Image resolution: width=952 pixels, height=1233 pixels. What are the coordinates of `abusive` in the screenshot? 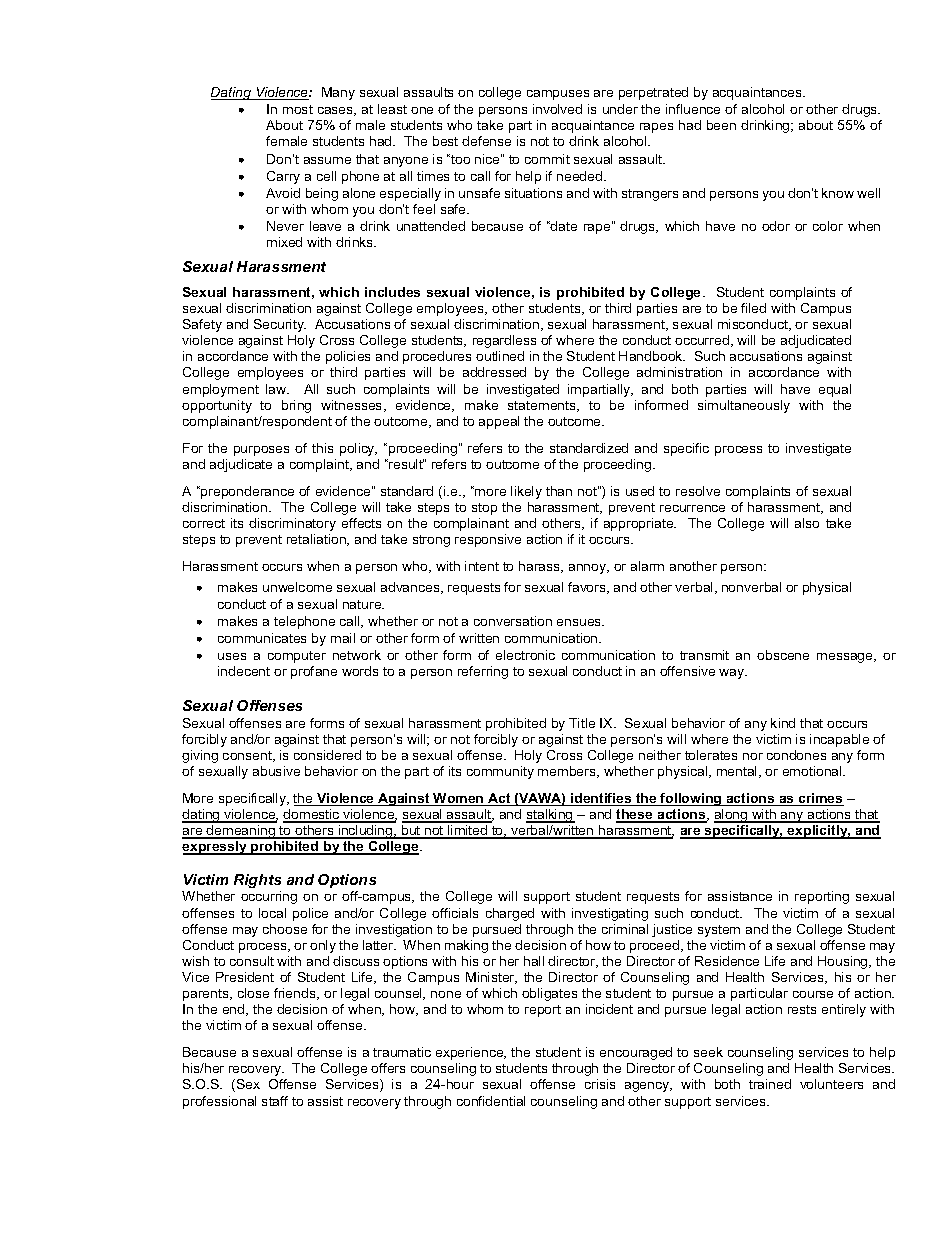 It's located at (276, 771).
